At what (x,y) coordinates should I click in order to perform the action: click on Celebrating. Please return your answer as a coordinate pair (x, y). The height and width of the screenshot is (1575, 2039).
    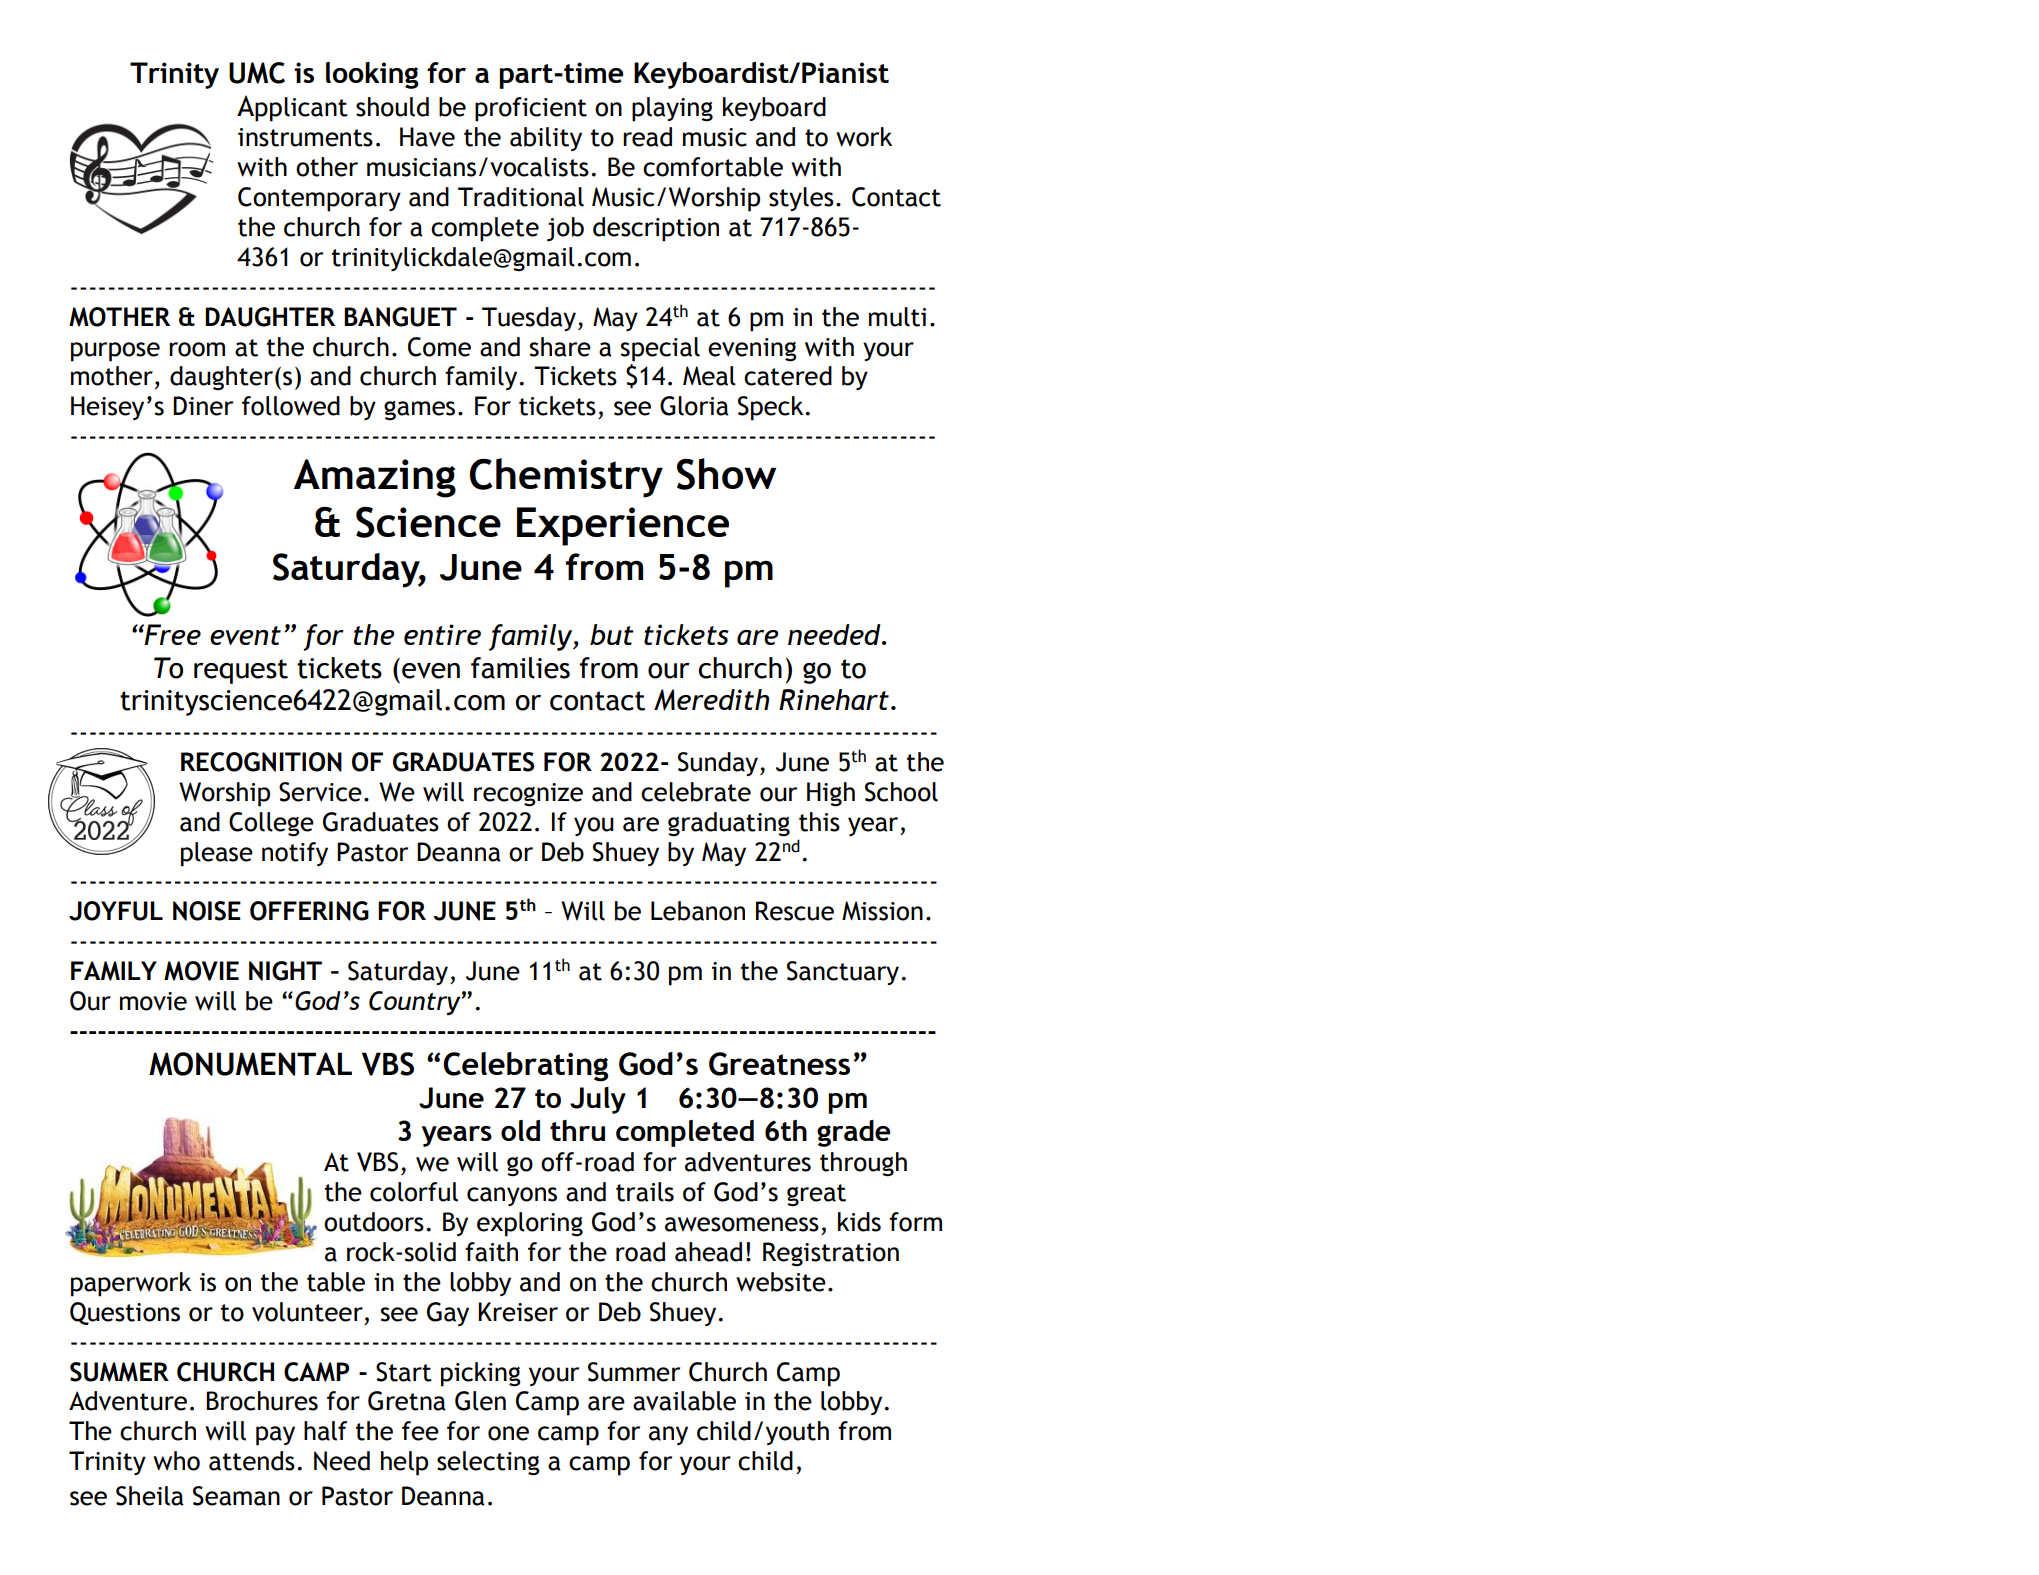
    Looking at the image, I should click on (525, 1067).
